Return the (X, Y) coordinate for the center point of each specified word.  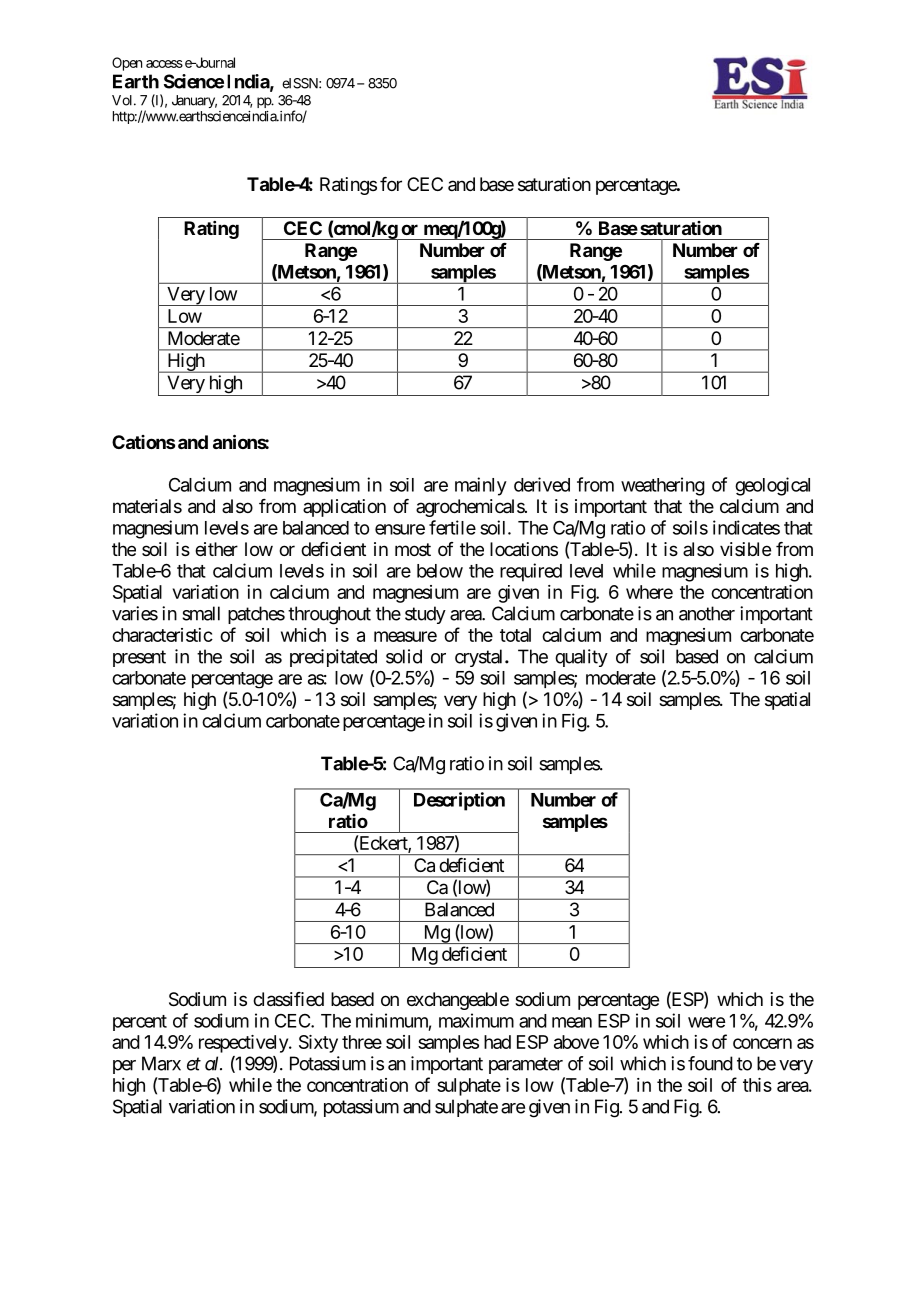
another (707, 613)
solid (404, 656)
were (706, 1022)
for (391, 184)
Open (127, 64)
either (216, 549)
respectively (244, 1044)
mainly (481, 486)
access (164, 64)
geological (772, 486)
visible (745, 549)
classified (288, 999)
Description (459, 801)
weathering (663, 486)
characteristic (162, 635)
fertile (452, 527)
